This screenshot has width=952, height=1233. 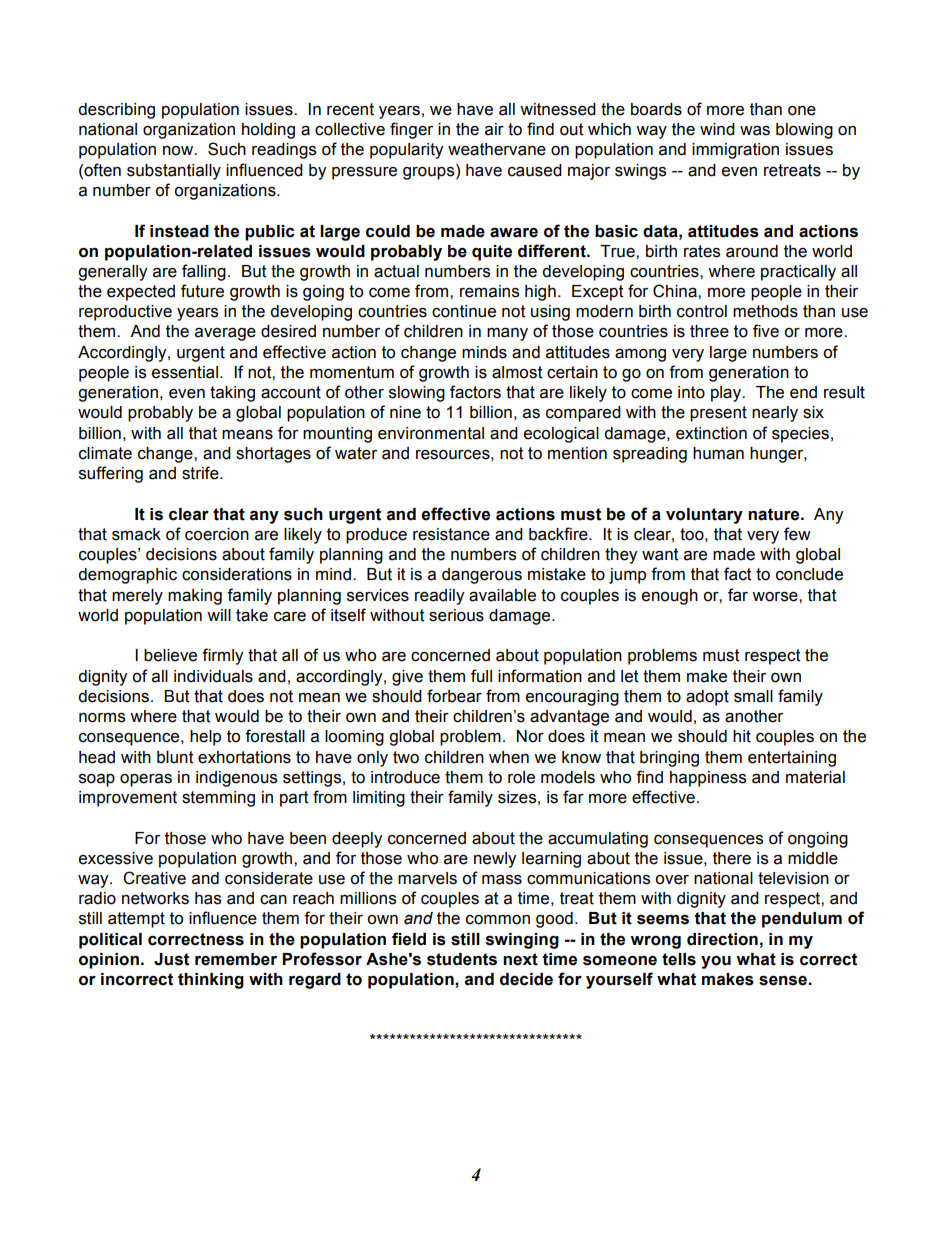 What do you see at coordinates (174, 172) in the screenshot?
I see `substantially` at bounding box center [174, 172].
